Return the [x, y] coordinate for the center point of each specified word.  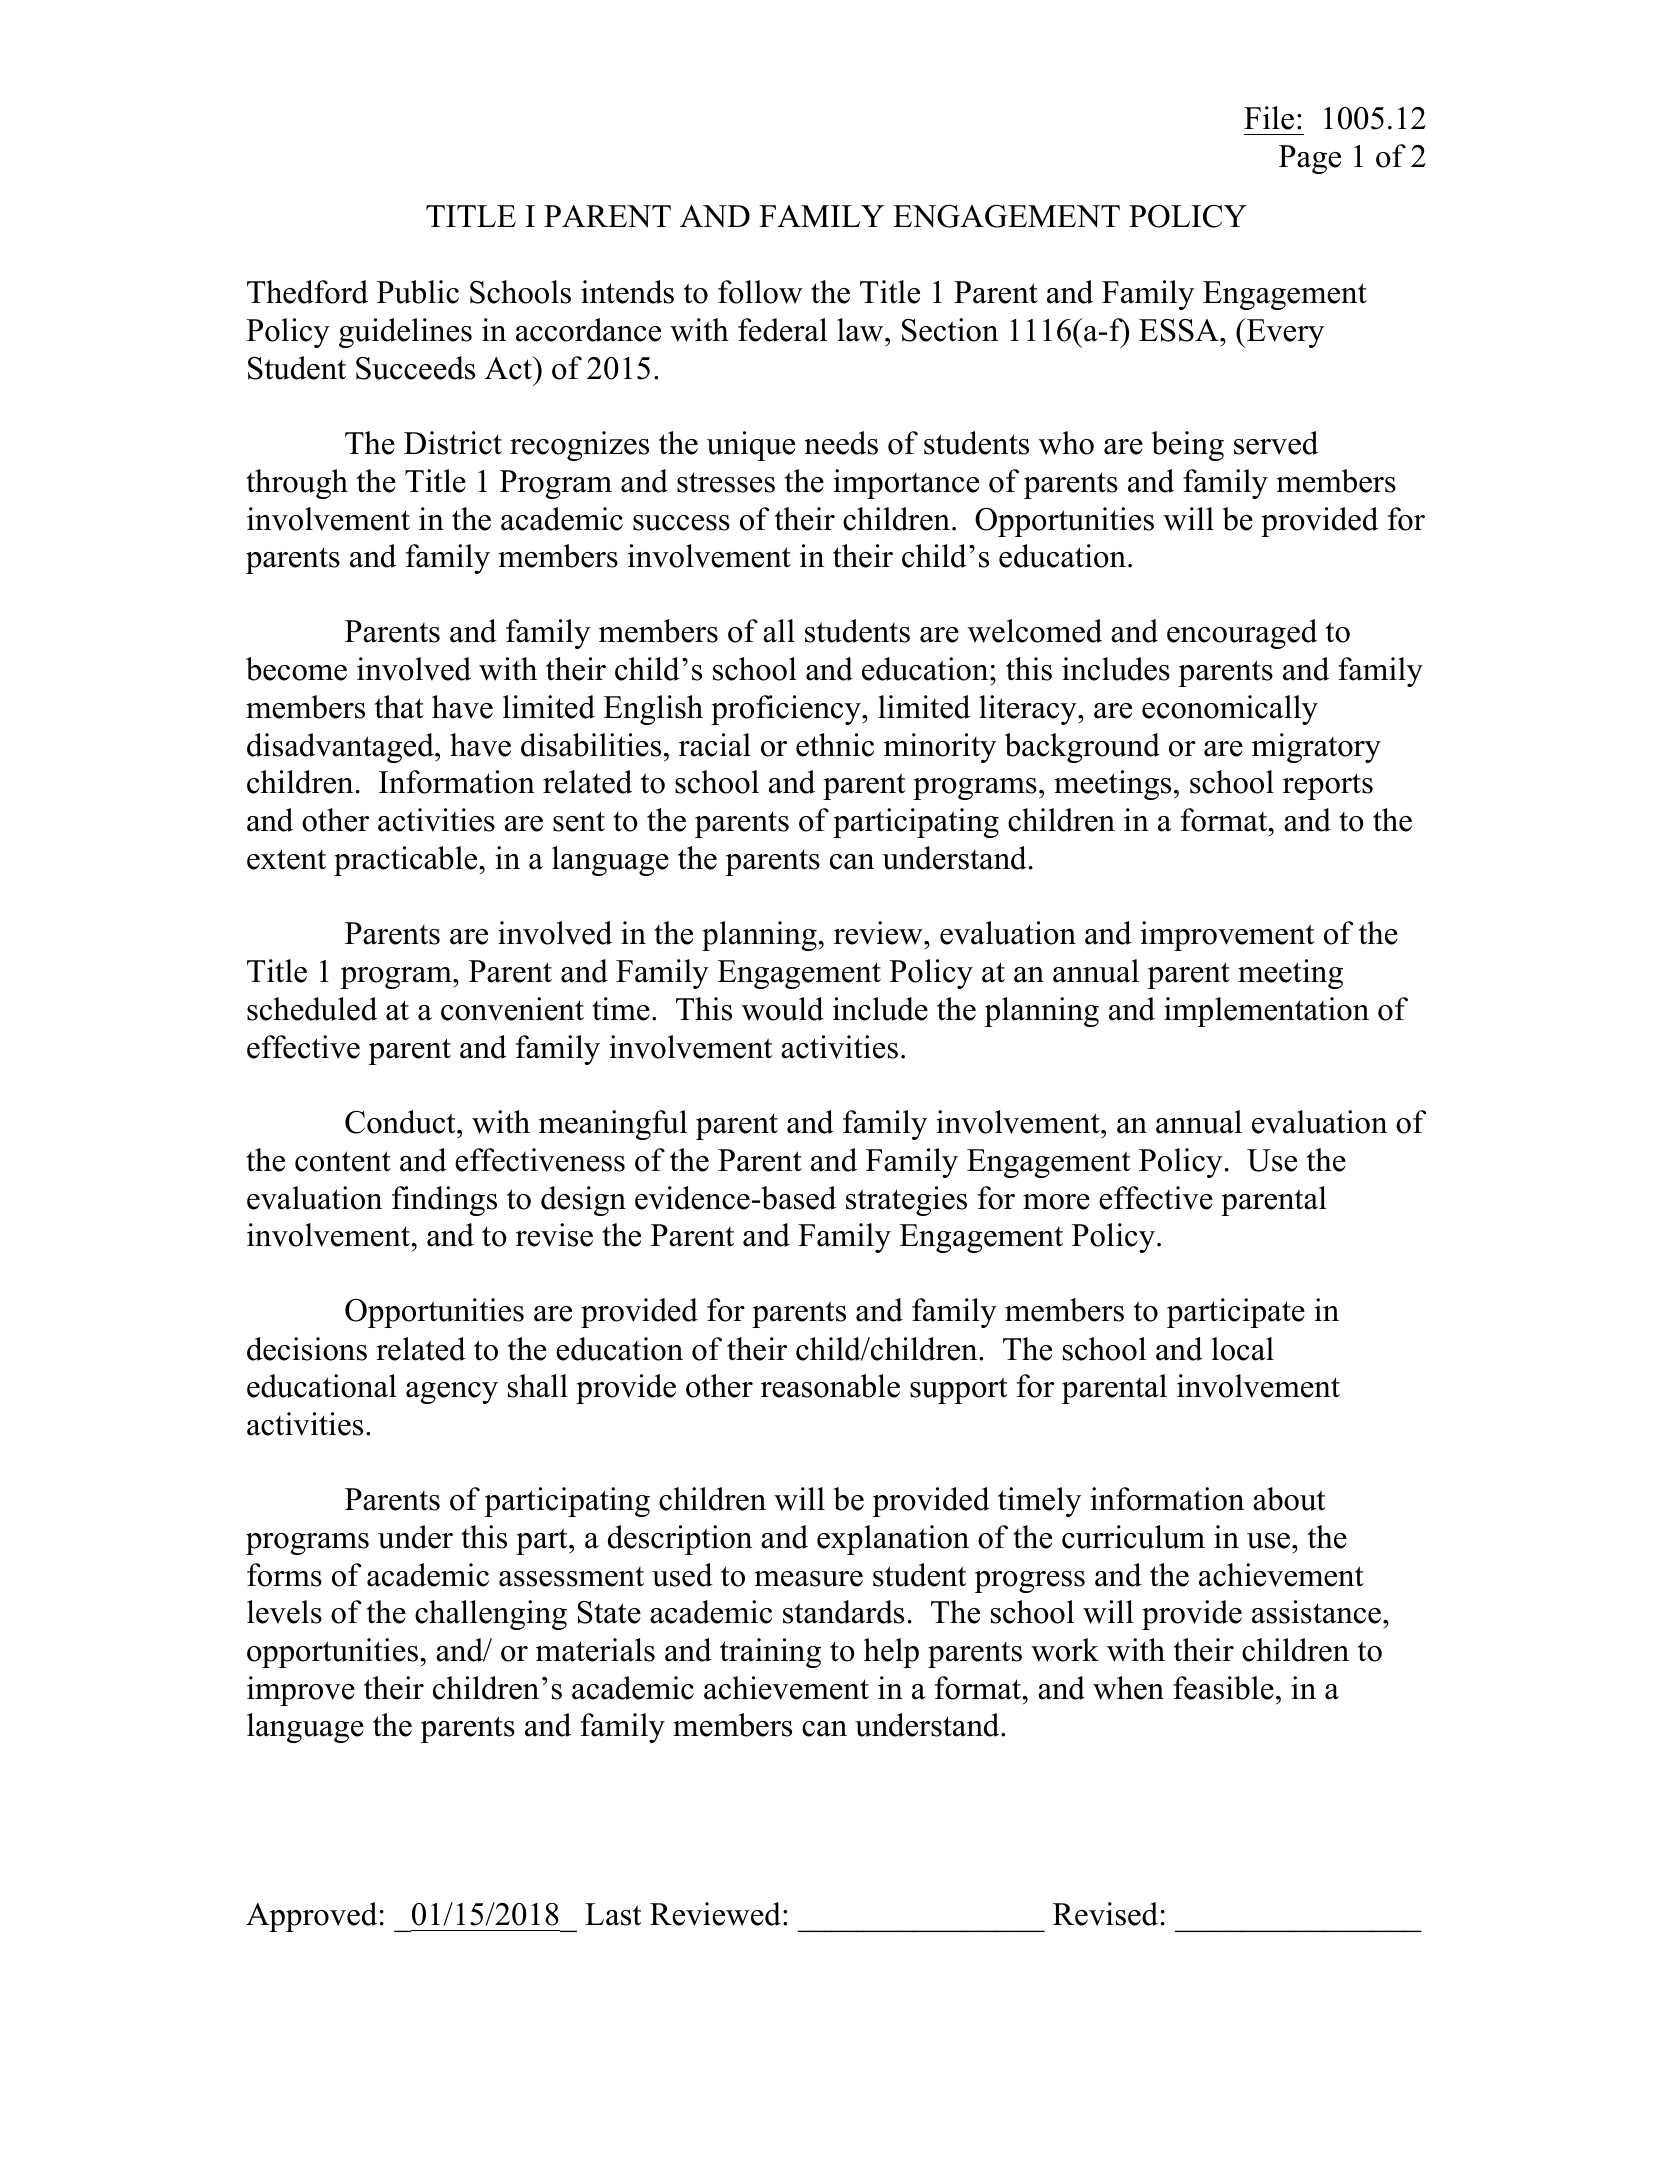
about [1289, 1499]
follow [760, 292]
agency [452, 1393]
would [783, 1009]
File [1269, 118]
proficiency [787, 710]
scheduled [312, 1009]
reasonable [830, 1386]
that [399, 707]
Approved [311, 1917]
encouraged [1242, 634]
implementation [1266, 1012]
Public [418, 292]
